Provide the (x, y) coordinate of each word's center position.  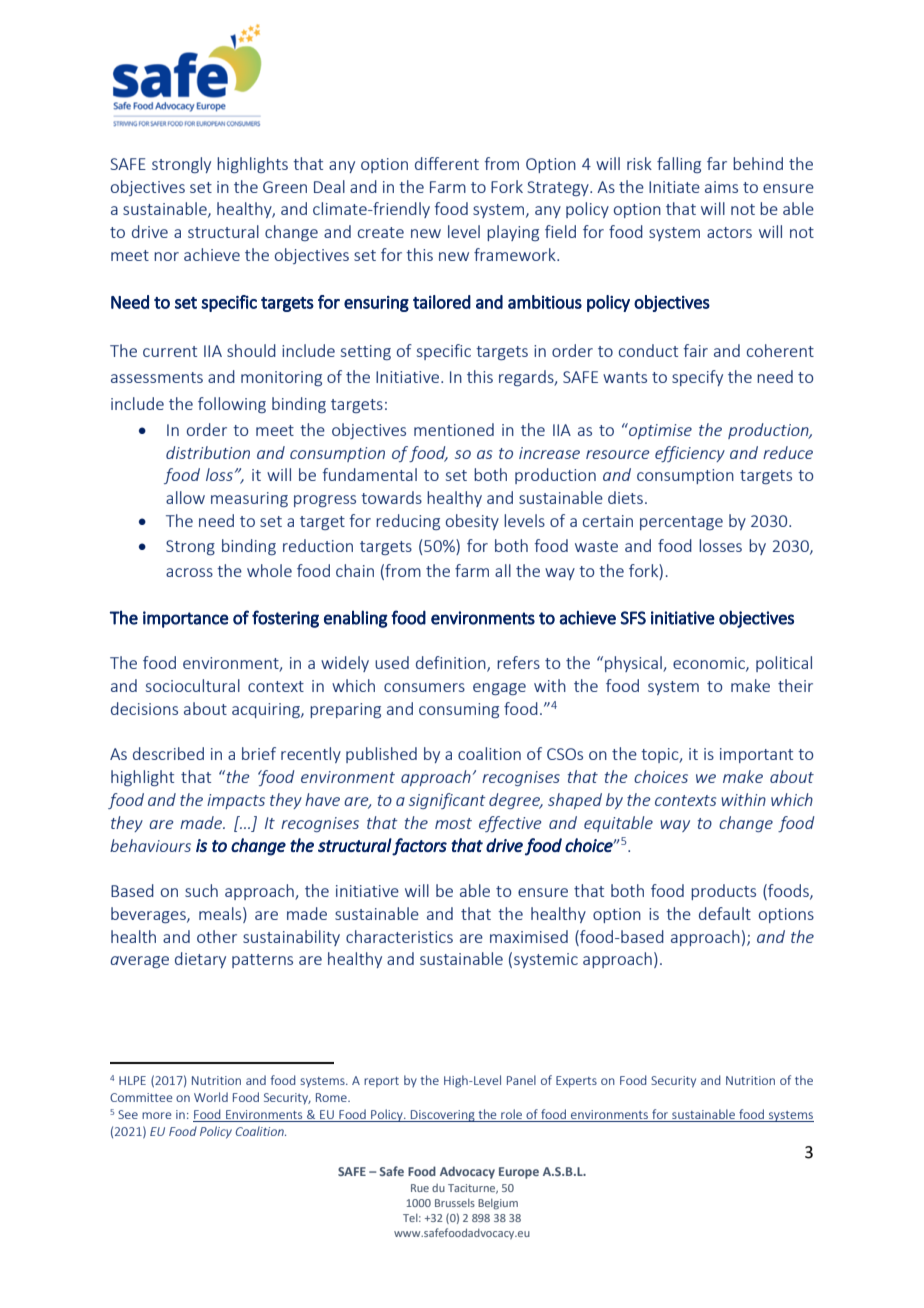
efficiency (690, 454)
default (725, 913)
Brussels (455, 1203)
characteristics (399, 936)
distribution (208, 452)
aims (721, 187)
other (217, 936)
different (447, 163)
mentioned (454, 429)
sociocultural (193, 685)
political (784, 664)
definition (452, 664)
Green (285, 187)
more (156, 1115)
